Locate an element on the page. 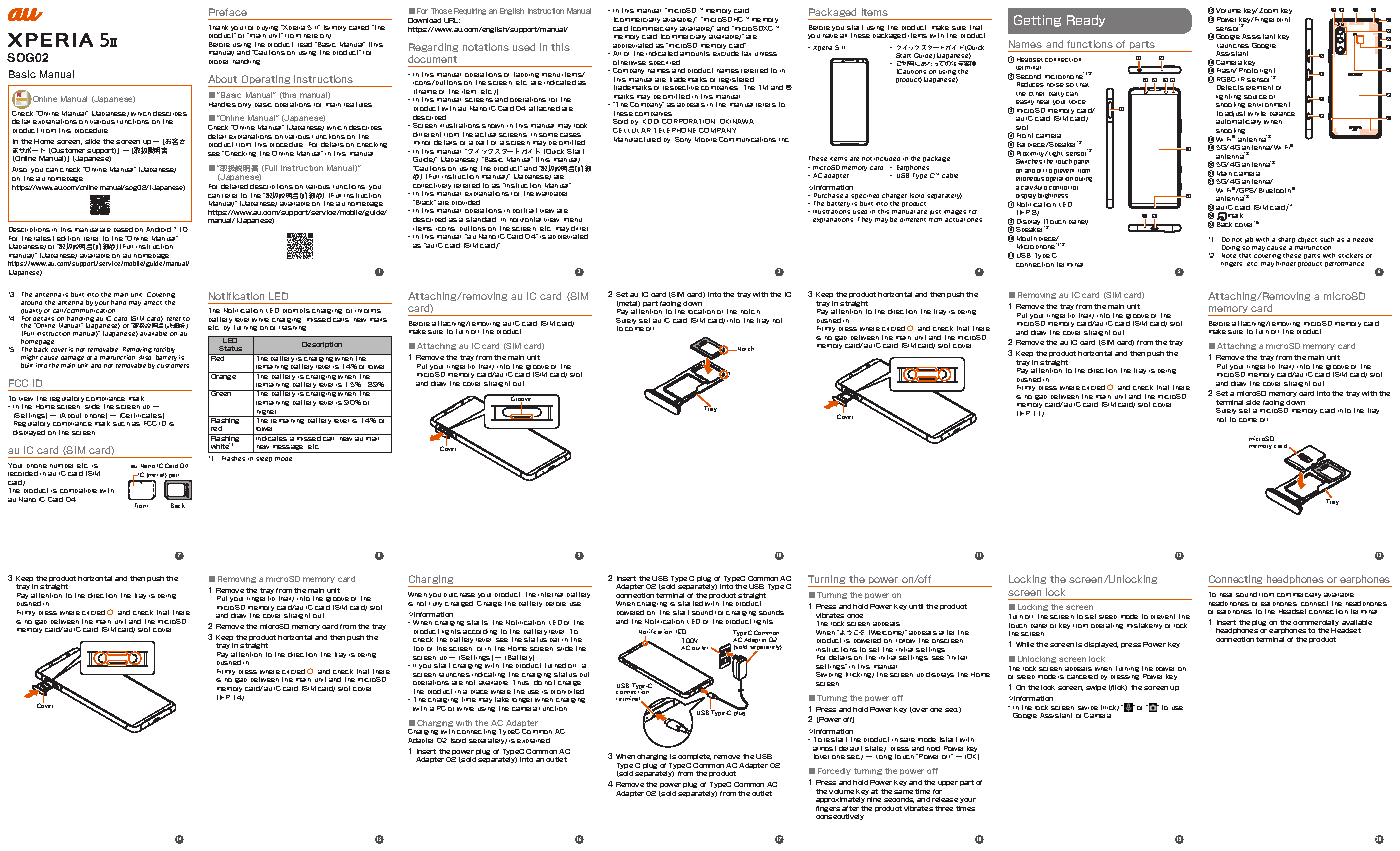 This page has height=851, width=1400. Preface is located at coordinates (228, 12).
